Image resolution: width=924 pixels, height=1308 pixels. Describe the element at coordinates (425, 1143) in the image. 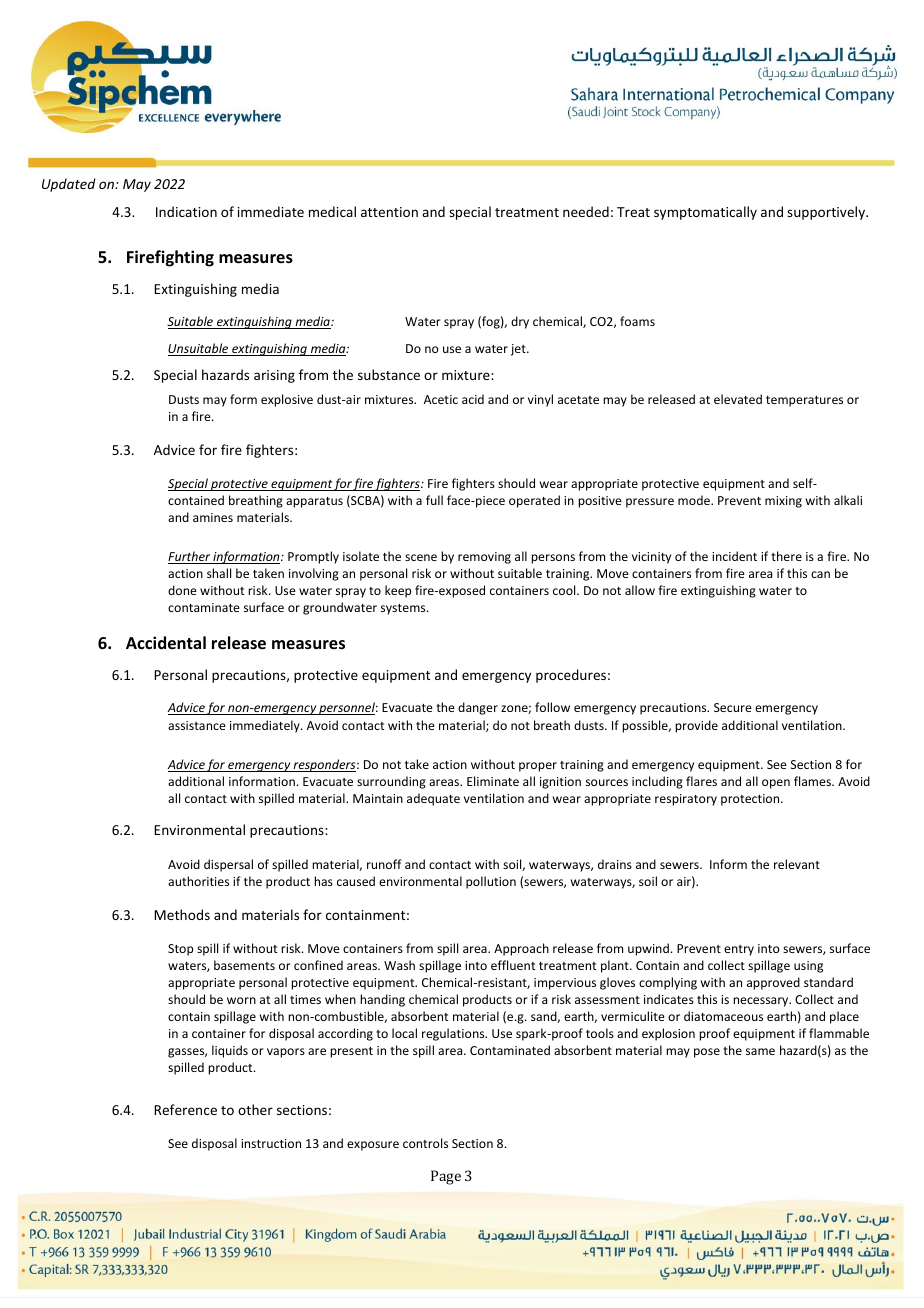

I see `controls` at that location.
